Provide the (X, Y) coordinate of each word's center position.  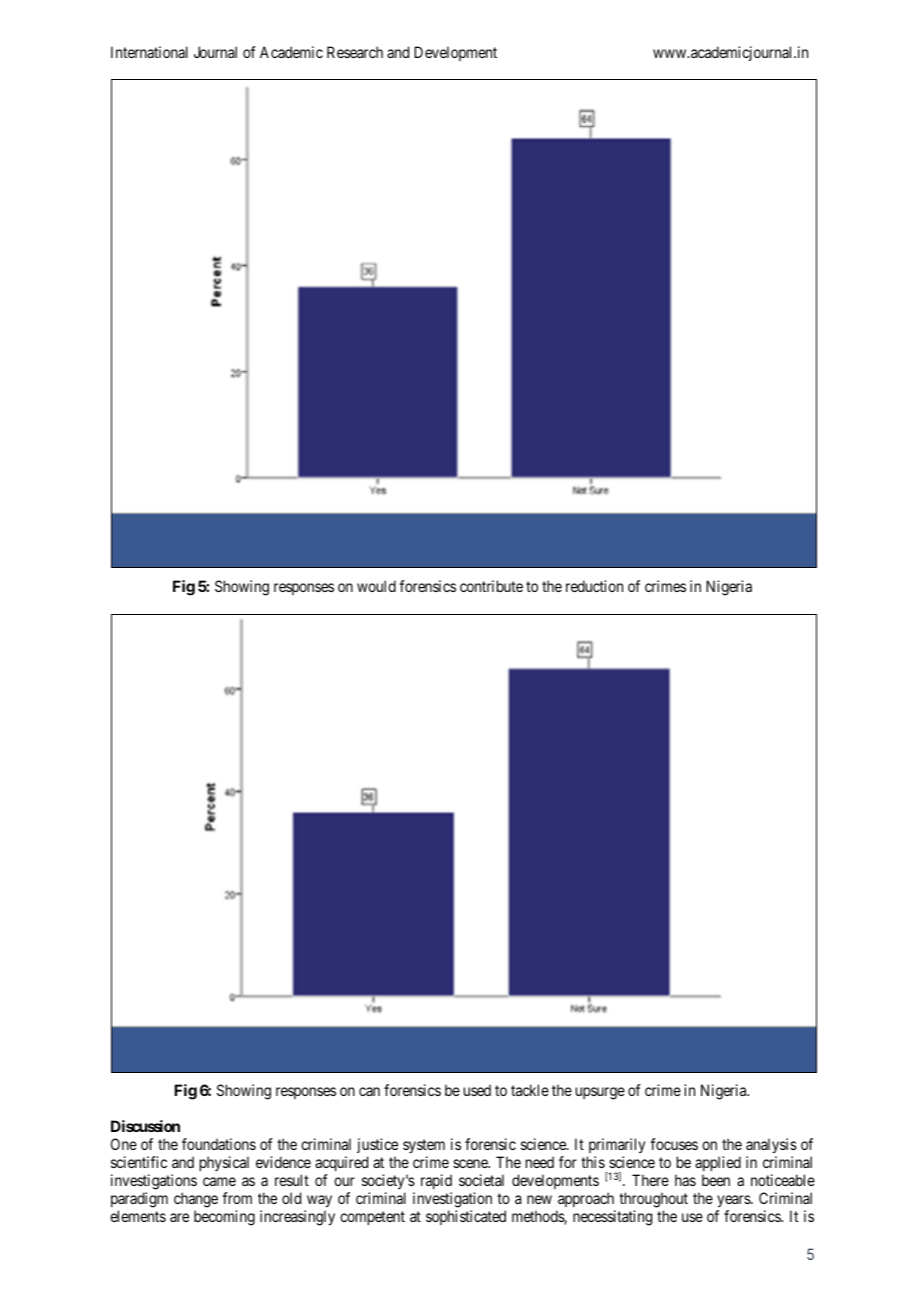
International (149, 52)
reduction (594, 586)
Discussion (145, 1126)
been (716, 1180)
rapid (436, 1181)
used (477, 1090)
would (376, 586)
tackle (530, 1090)
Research (355, 52)
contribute (491, 586)
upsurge (600, 1093)
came (219, 1181)
